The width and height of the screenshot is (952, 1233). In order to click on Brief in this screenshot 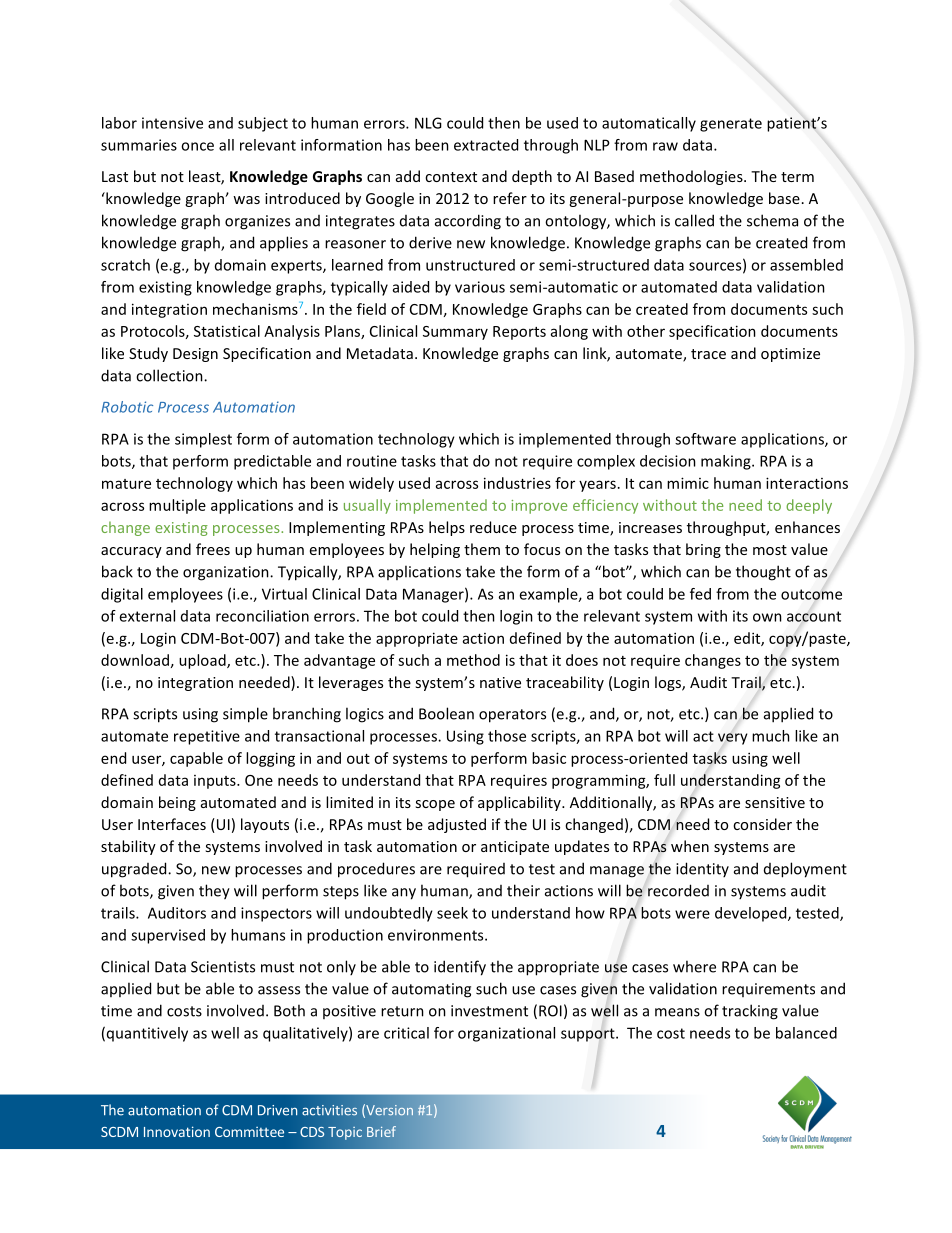, I will do `click(381, 1131)`.
